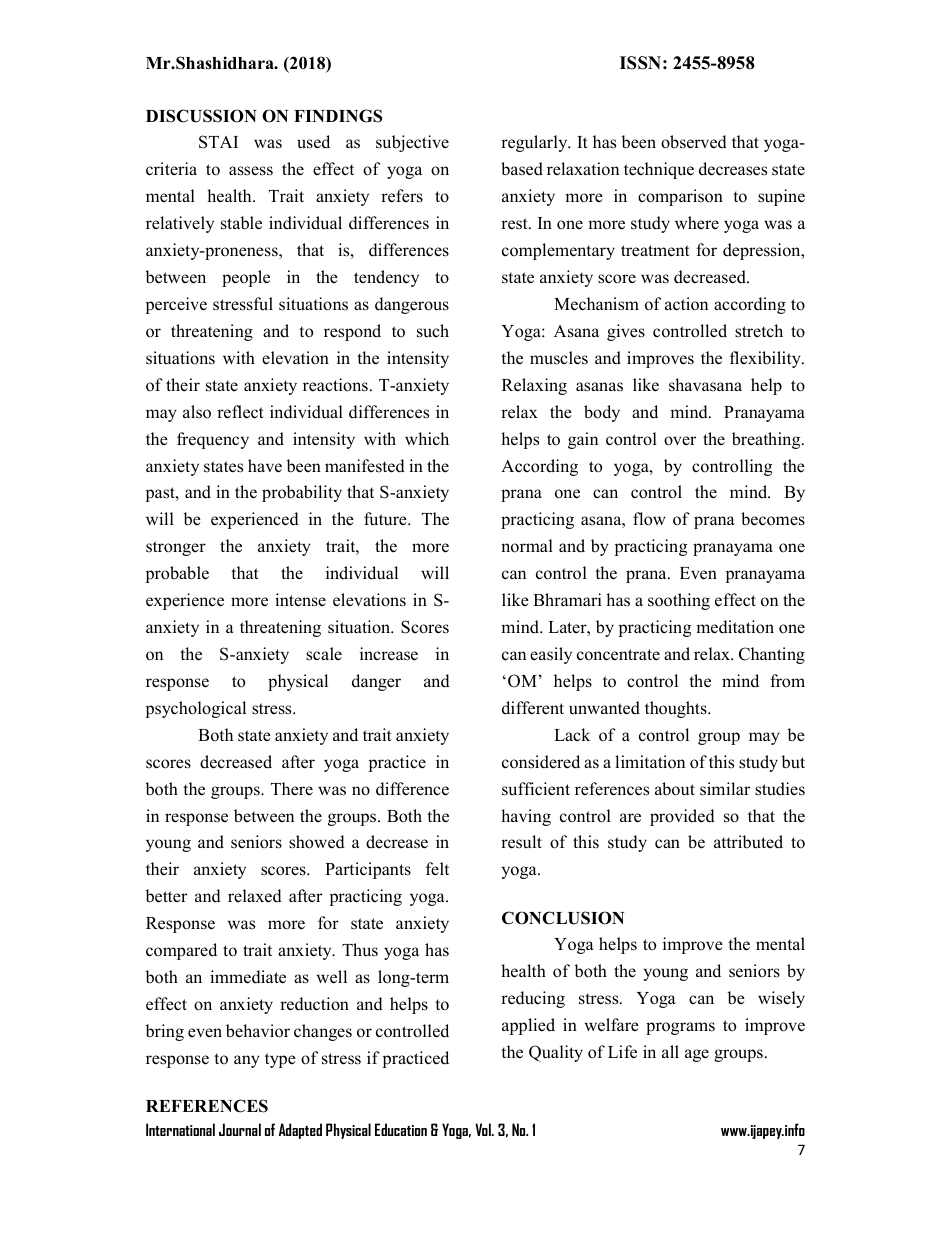 Image resolution: width=952 pixels, height=1233 pixels. Describe the element at coordinates (240, 412) in the screenshot. I see `reflect` at that location.
